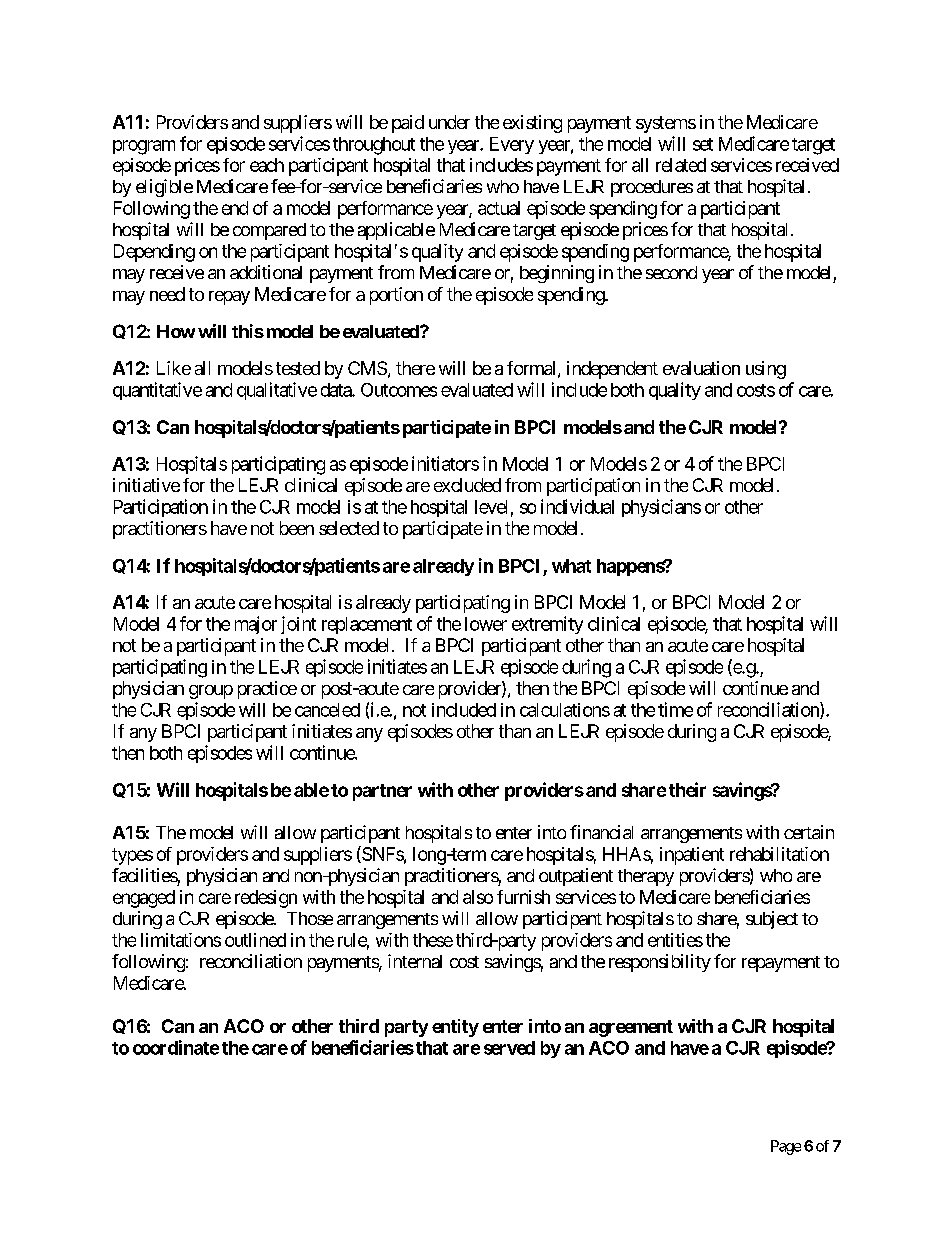 Image resolution: width=952 pixels, height=1233 pixels. Describe the element at coordinates (675, 709) in the screenshot. I see `time` at that location.
